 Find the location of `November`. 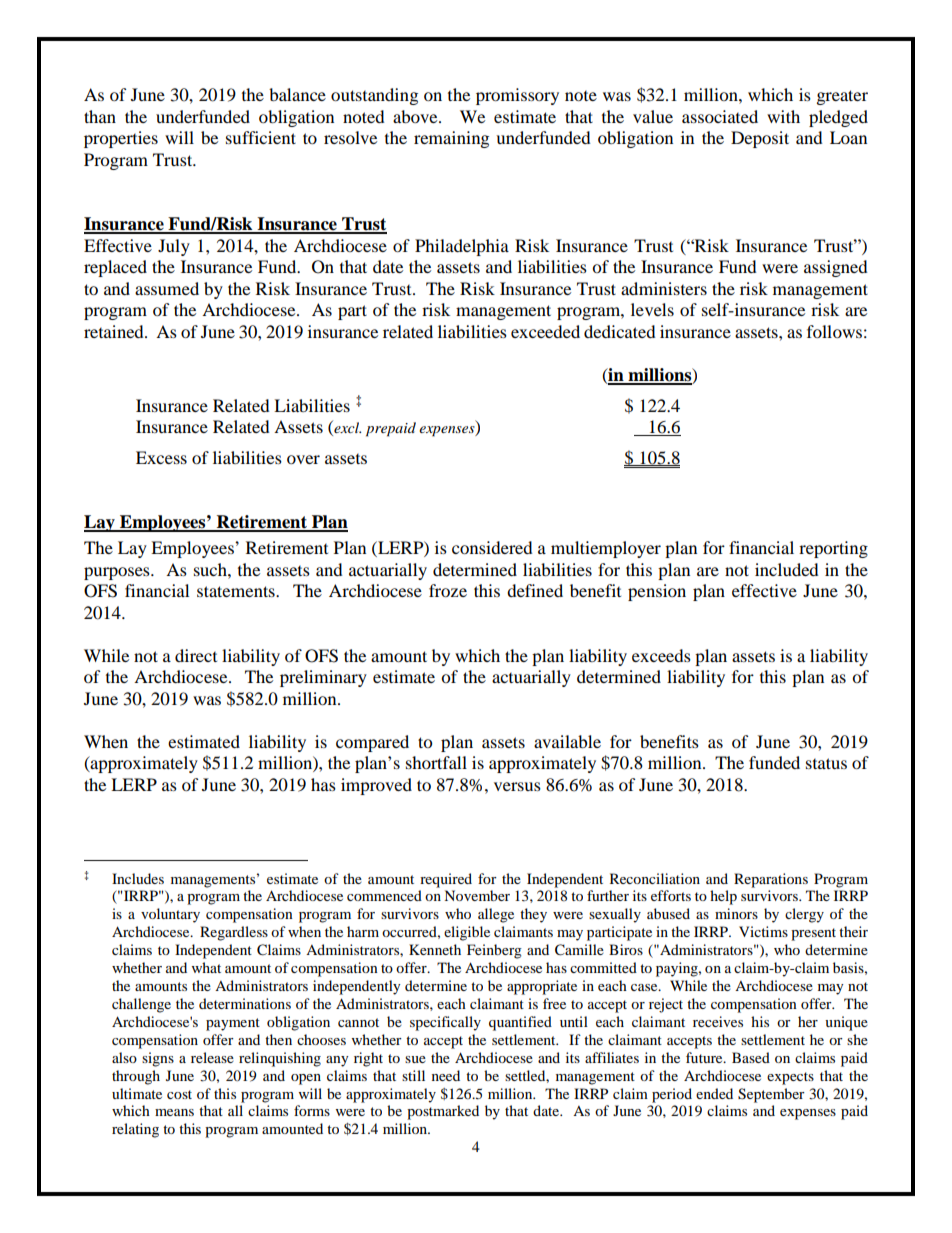

November is located at coordinates (477, 895).
